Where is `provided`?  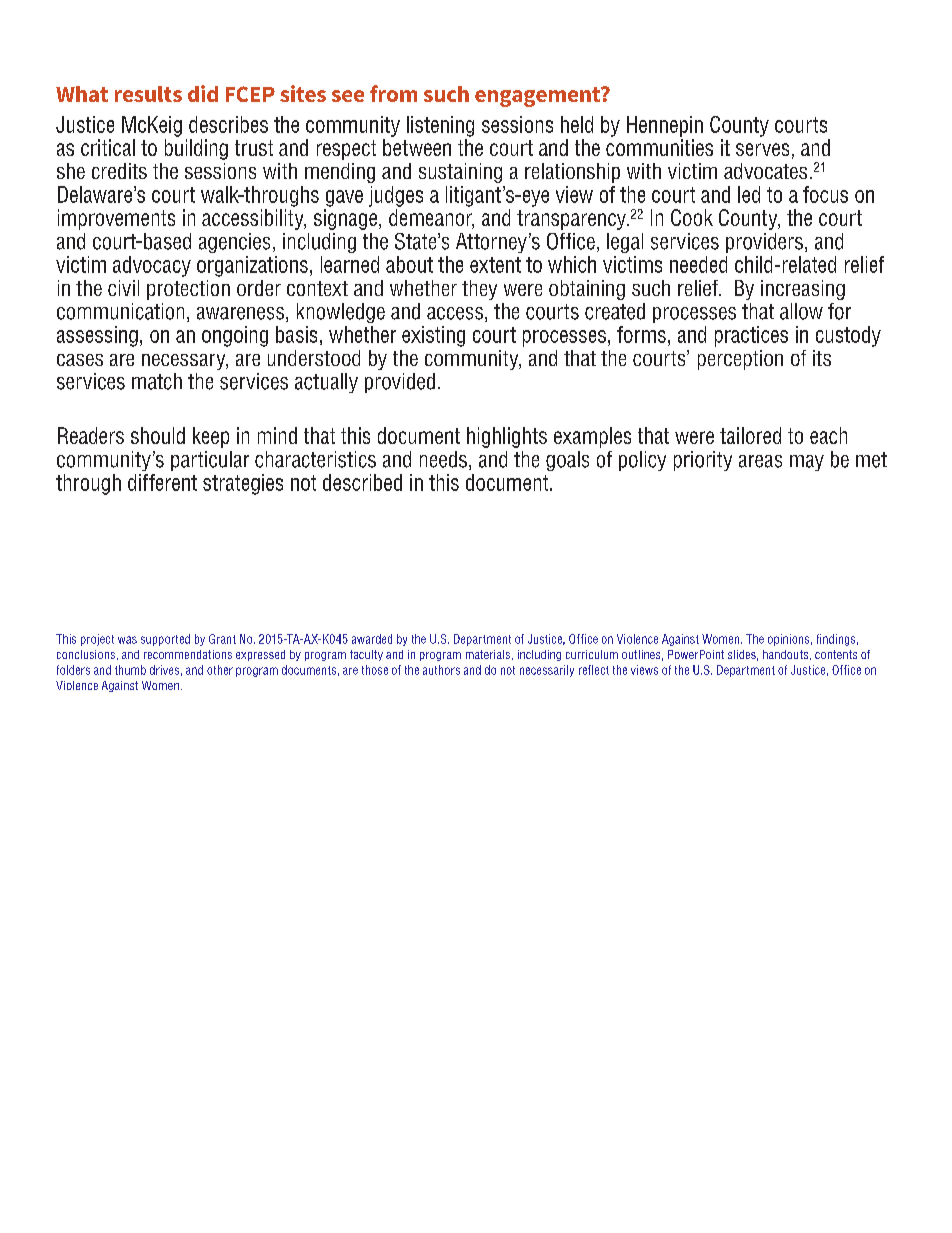
provided is located at coordinates (400, 383).
